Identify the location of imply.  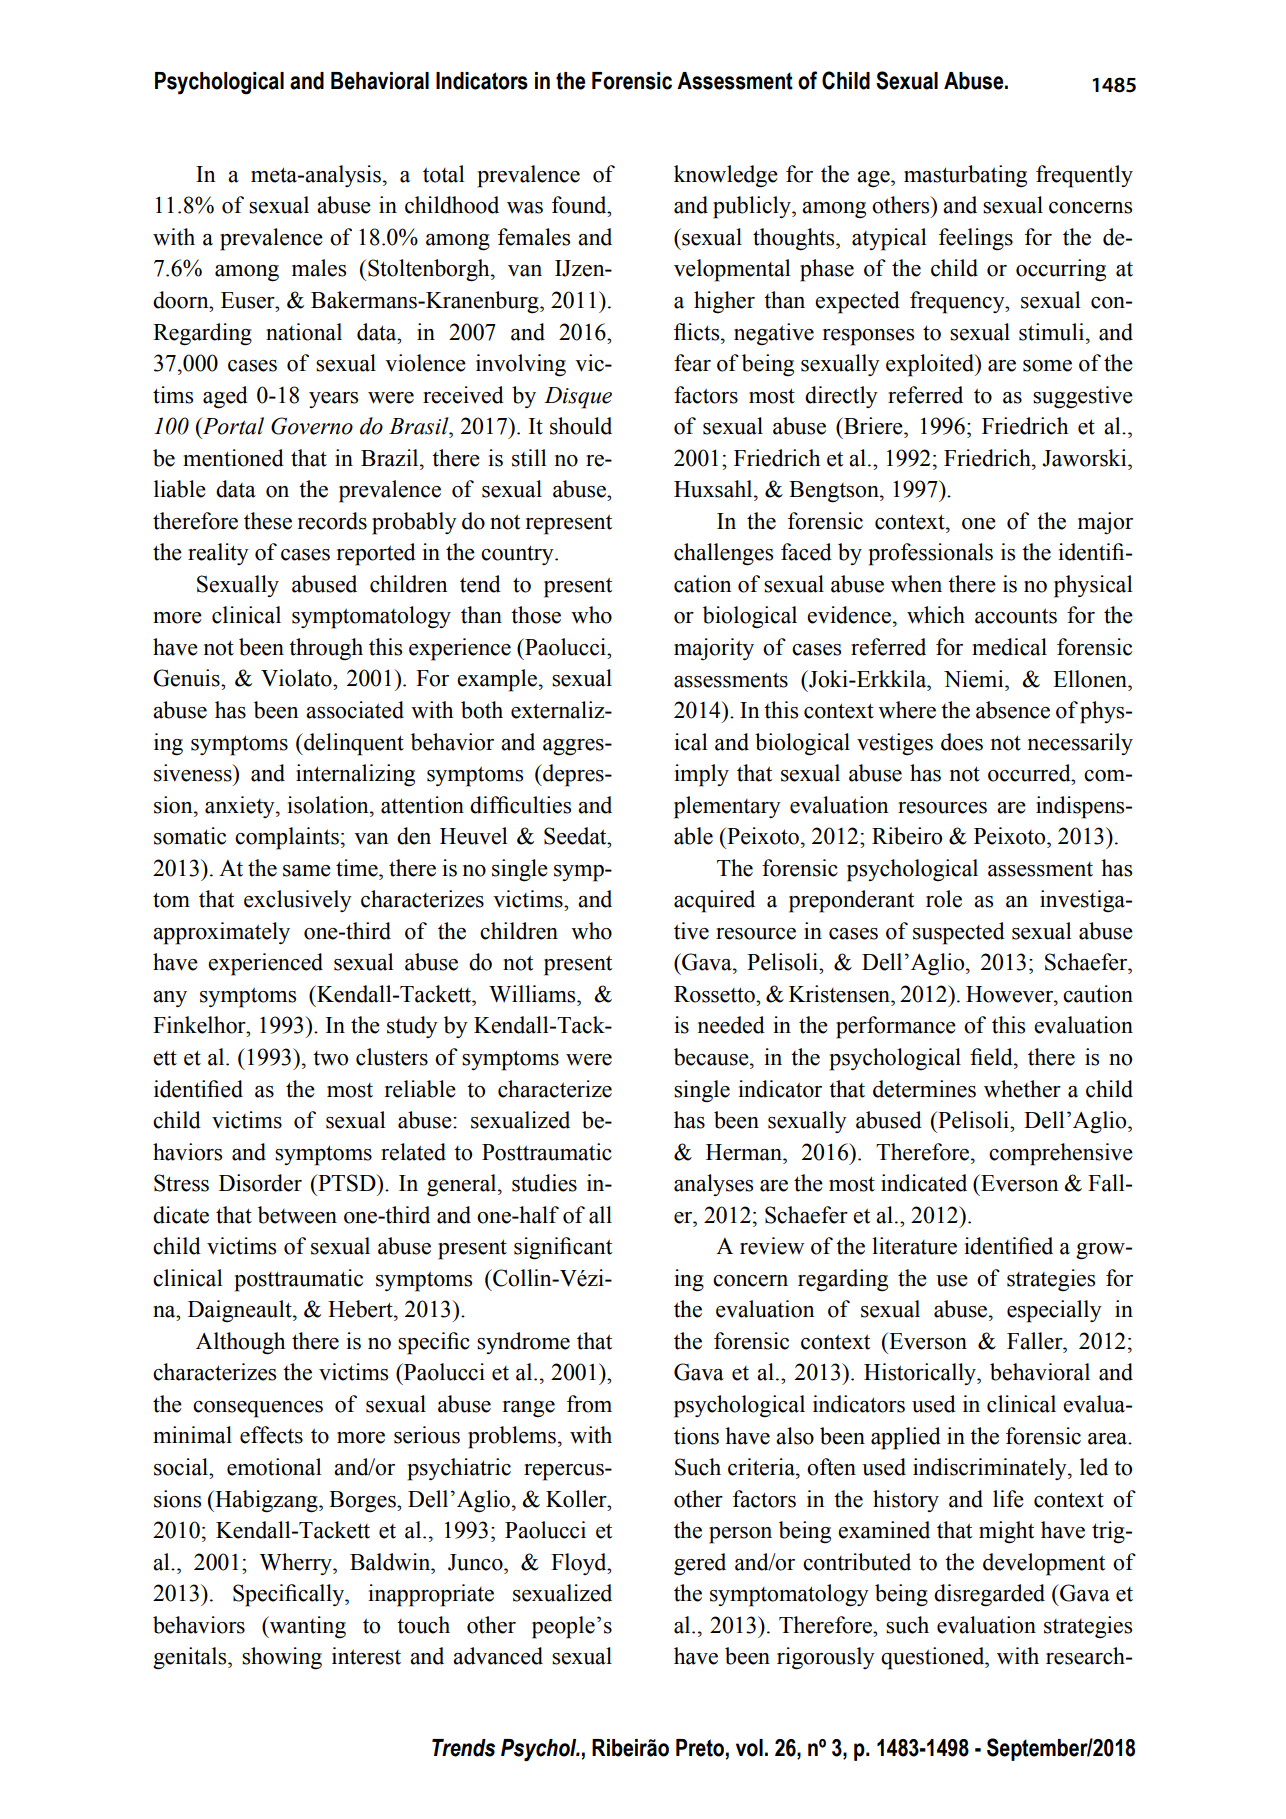
(701, 775).
